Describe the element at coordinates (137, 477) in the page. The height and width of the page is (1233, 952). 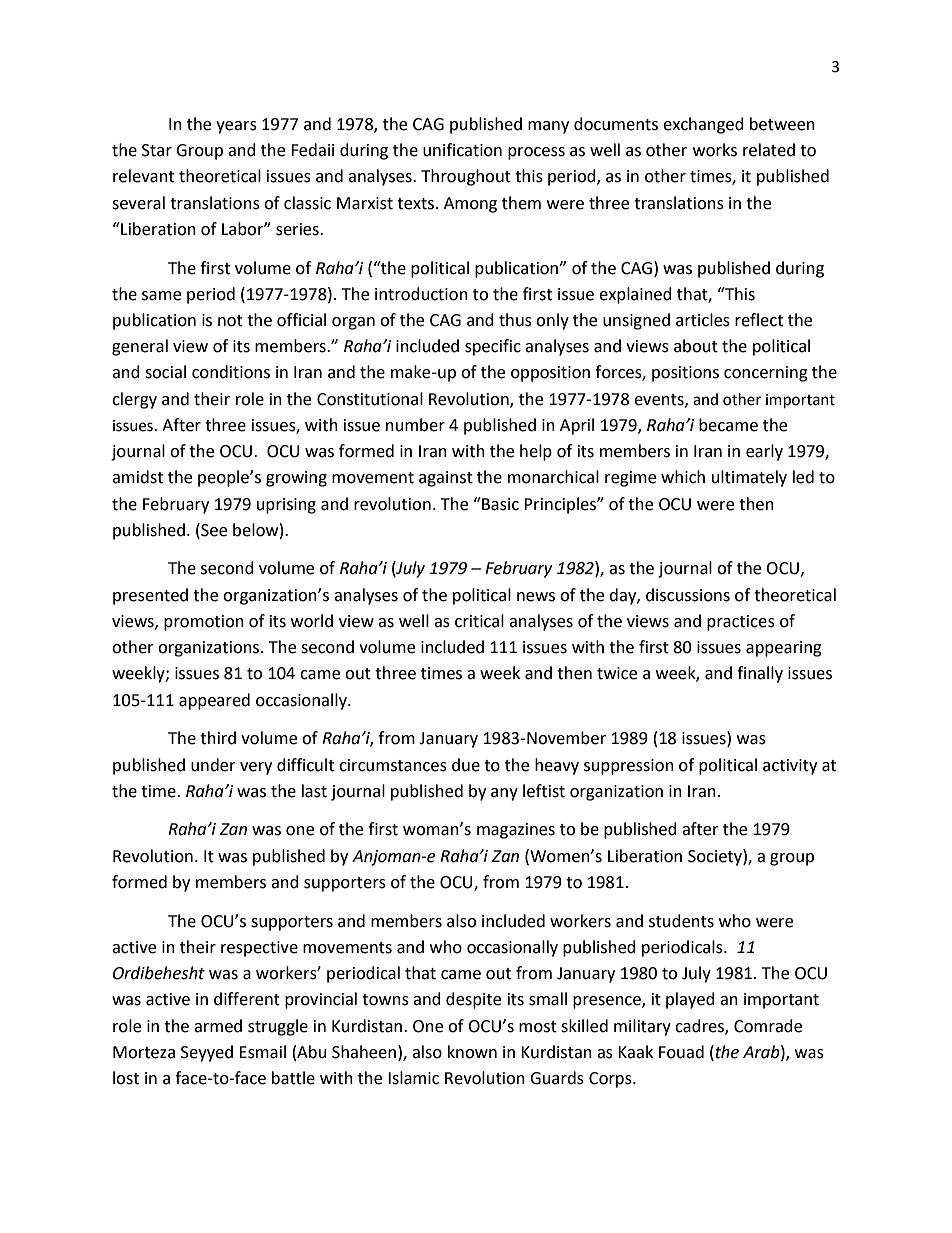
I see `amidst` at that location.
